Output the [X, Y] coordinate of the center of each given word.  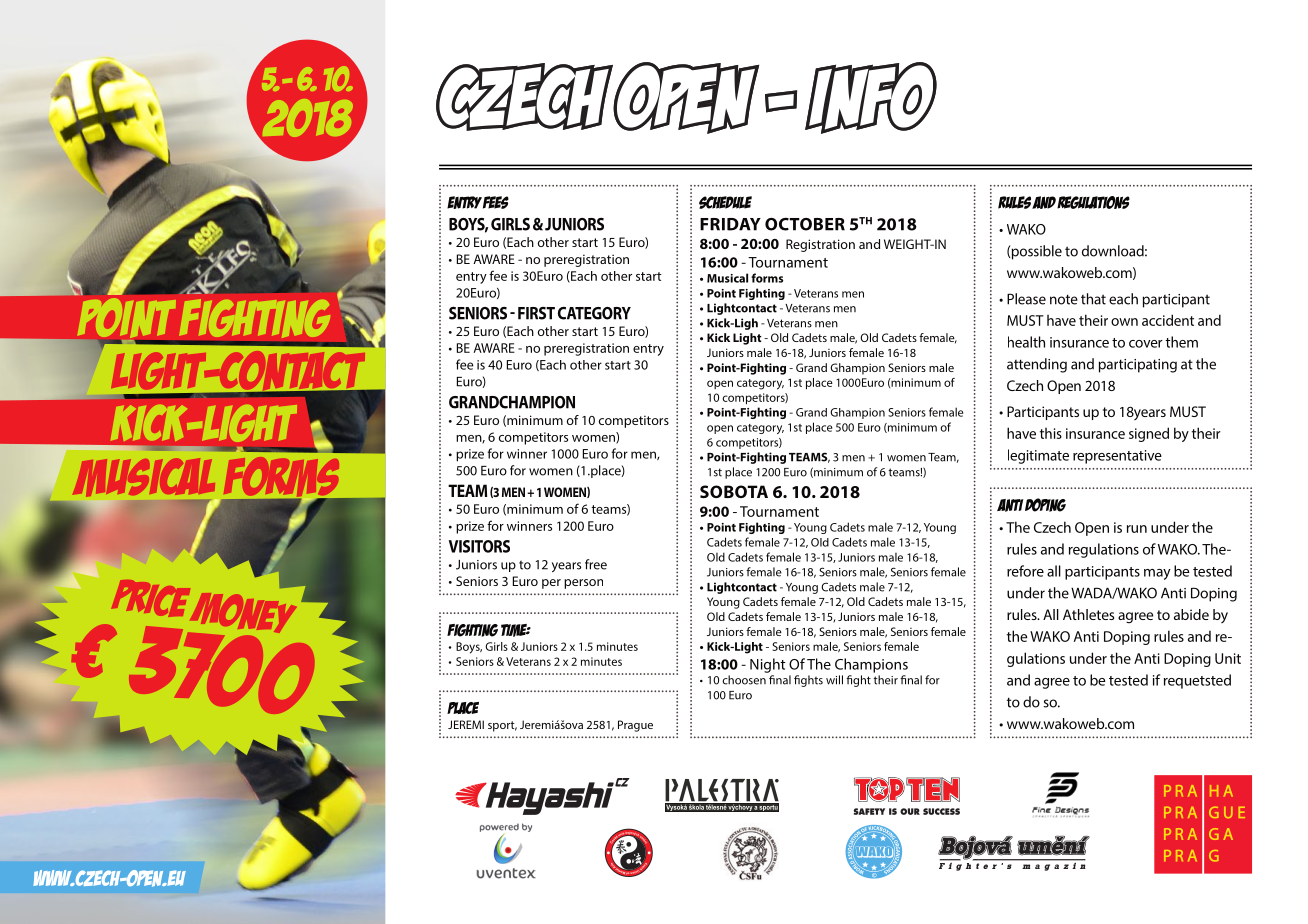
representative [1117, 457]
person [583, 584]
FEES [496, 202]
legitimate [1038, 456]
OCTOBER [805, 224]
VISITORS [479, 546]
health [1026, 342]
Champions [871, 665]
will [834, 680]
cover [1146, 344]
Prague [635, 726]
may [1157, 574]
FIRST [536, 313]
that [1093, 299]
